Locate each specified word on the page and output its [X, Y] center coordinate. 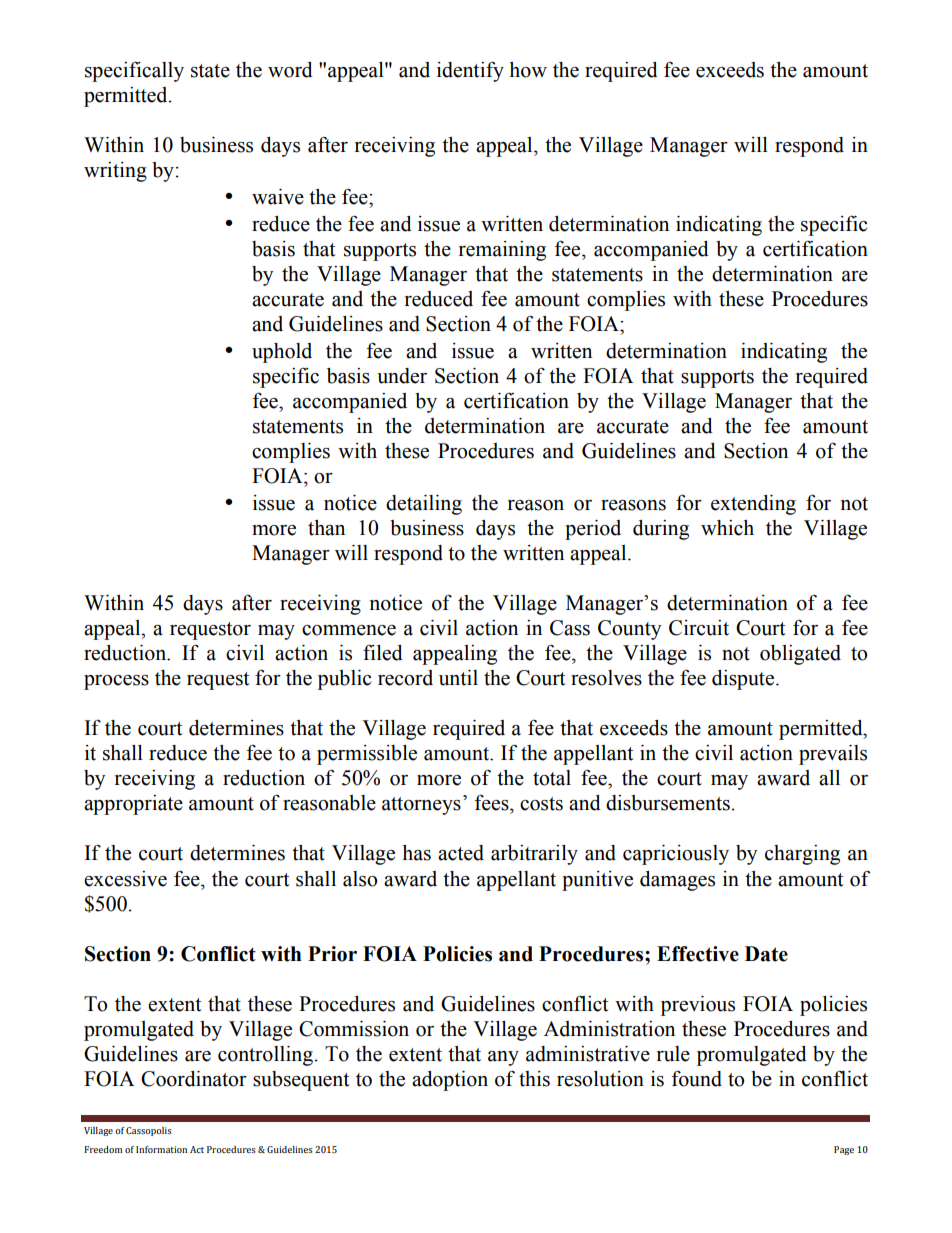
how [528, 70]
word [290, 70]
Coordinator [194, 1079]
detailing [424, 505]
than [326, 528]
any [503, 1058]
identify [470, 71]
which [727, 528]
